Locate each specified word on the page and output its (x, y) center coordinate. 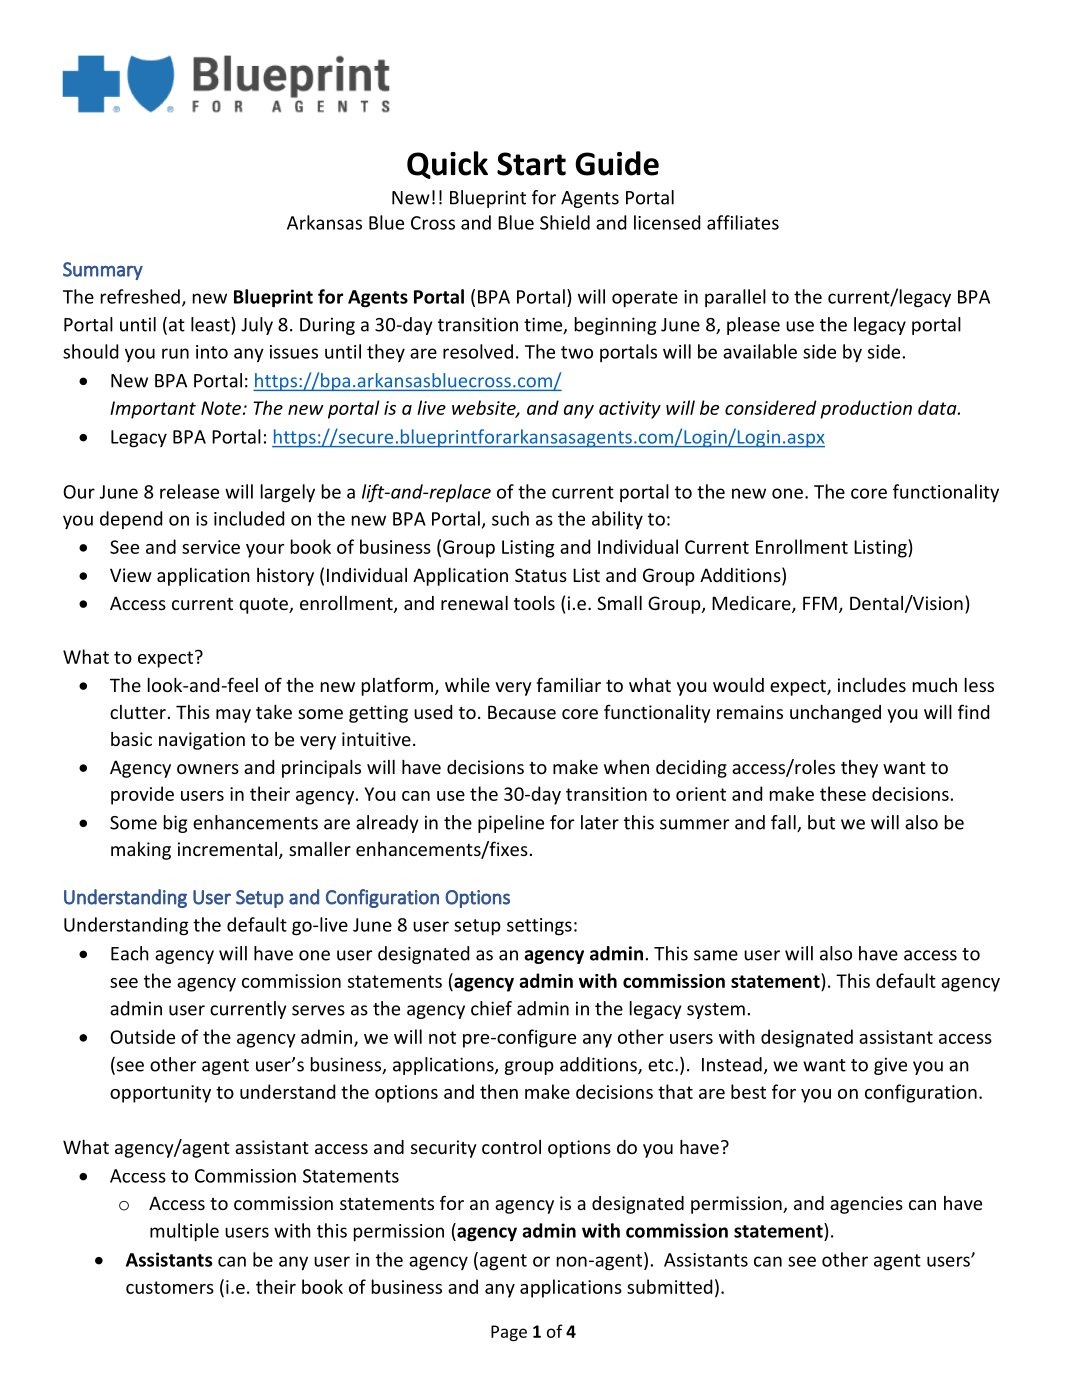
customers (170, 1287)
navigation (202, 741)
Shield (565, 222)
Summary (103, 271)
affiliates (743, 222)
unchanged (835, 714)
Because (522, 712)
